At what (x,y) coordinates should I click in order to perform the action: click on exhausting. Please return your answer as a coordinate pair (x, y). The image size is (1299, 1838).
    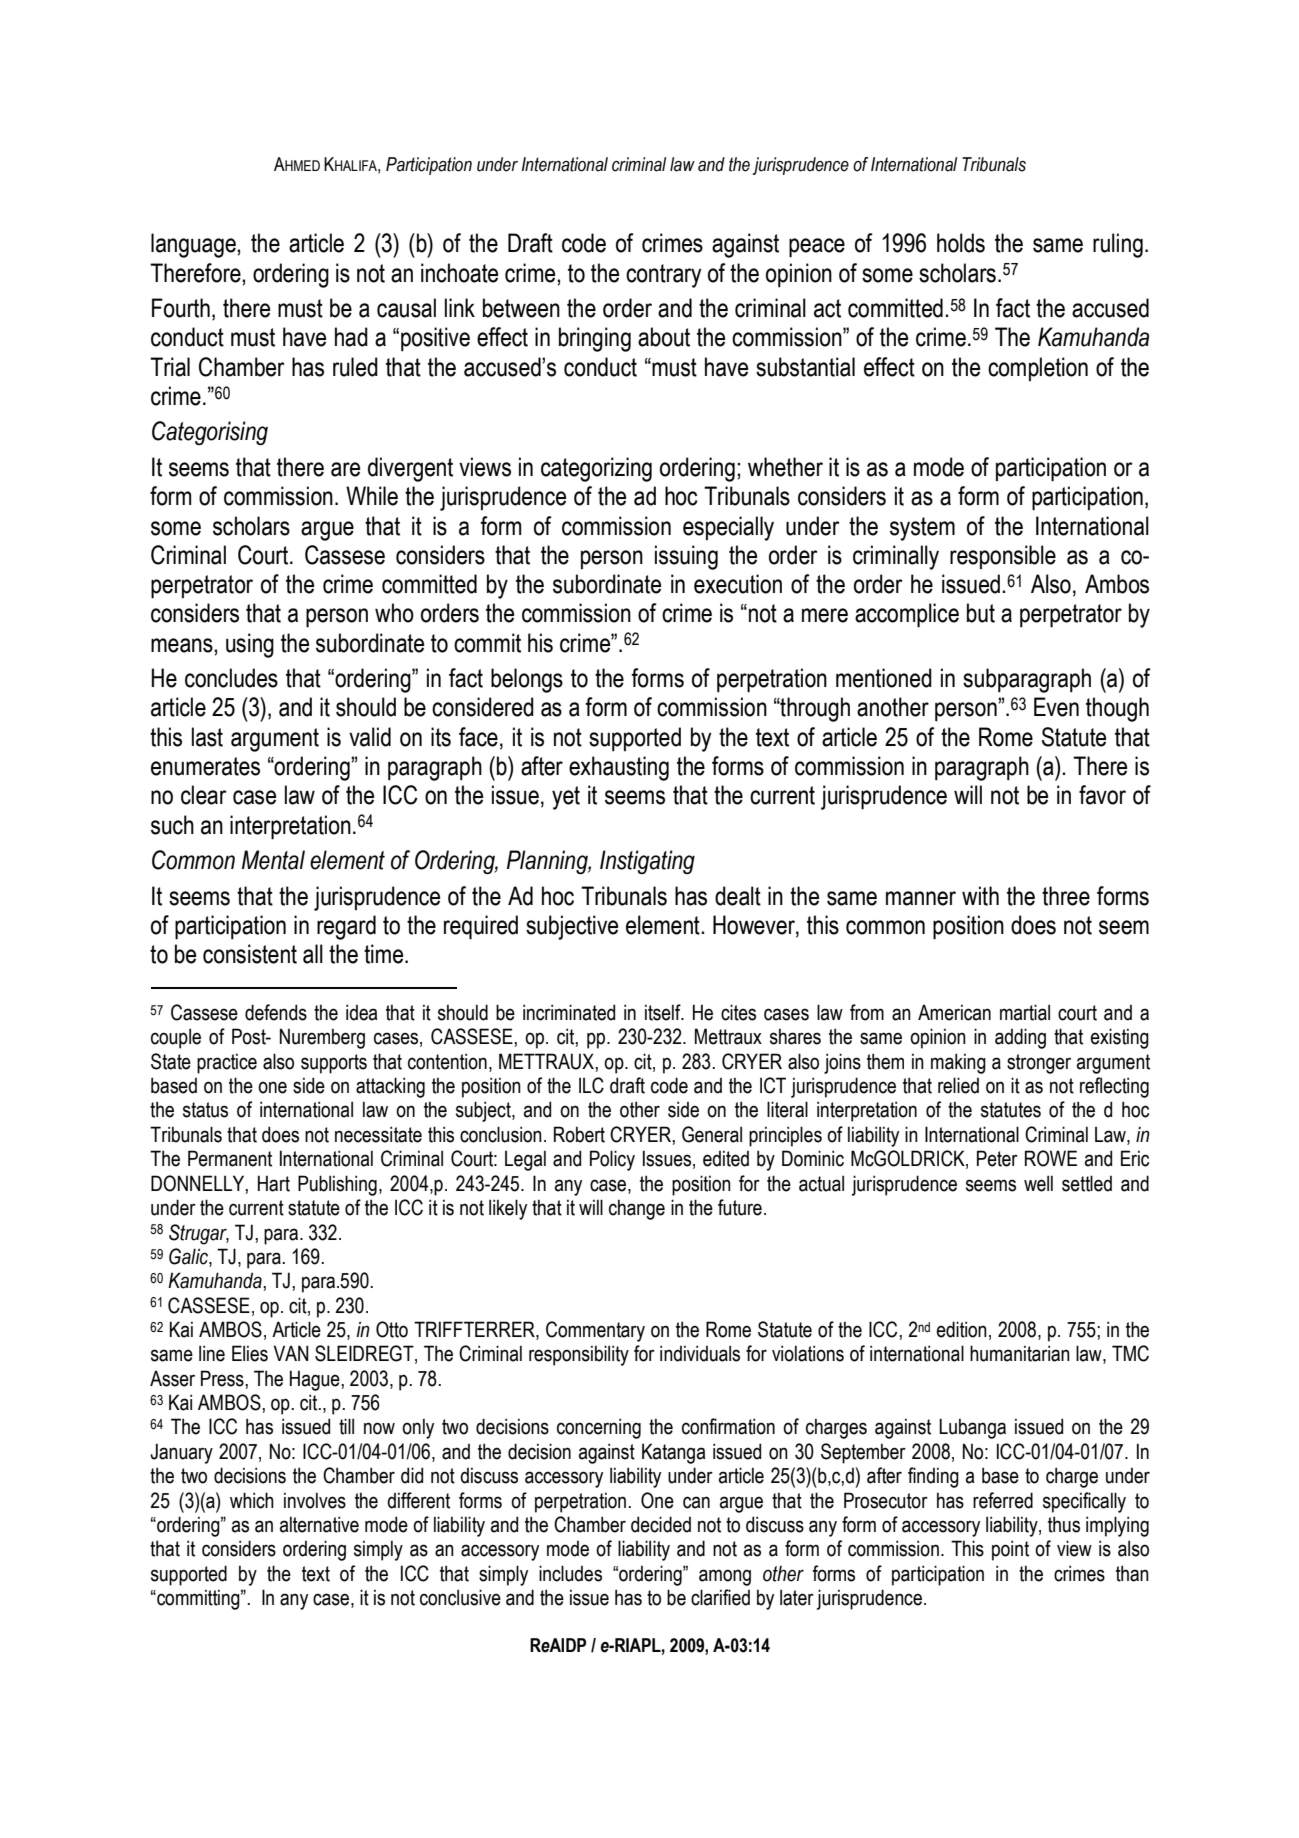
    Looking at the image, I should click on (619, 768).
